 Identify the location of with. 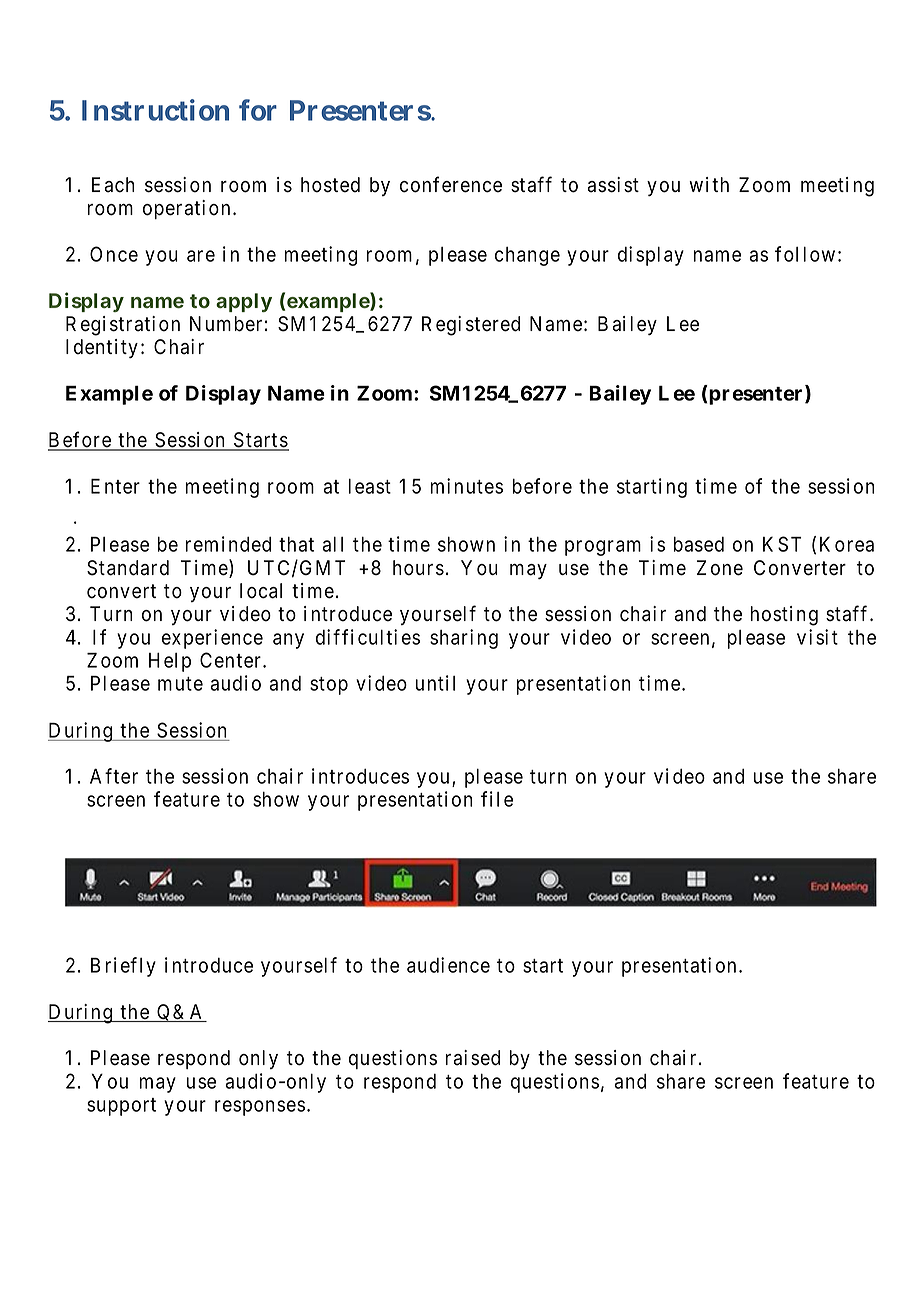
(709, 184).
